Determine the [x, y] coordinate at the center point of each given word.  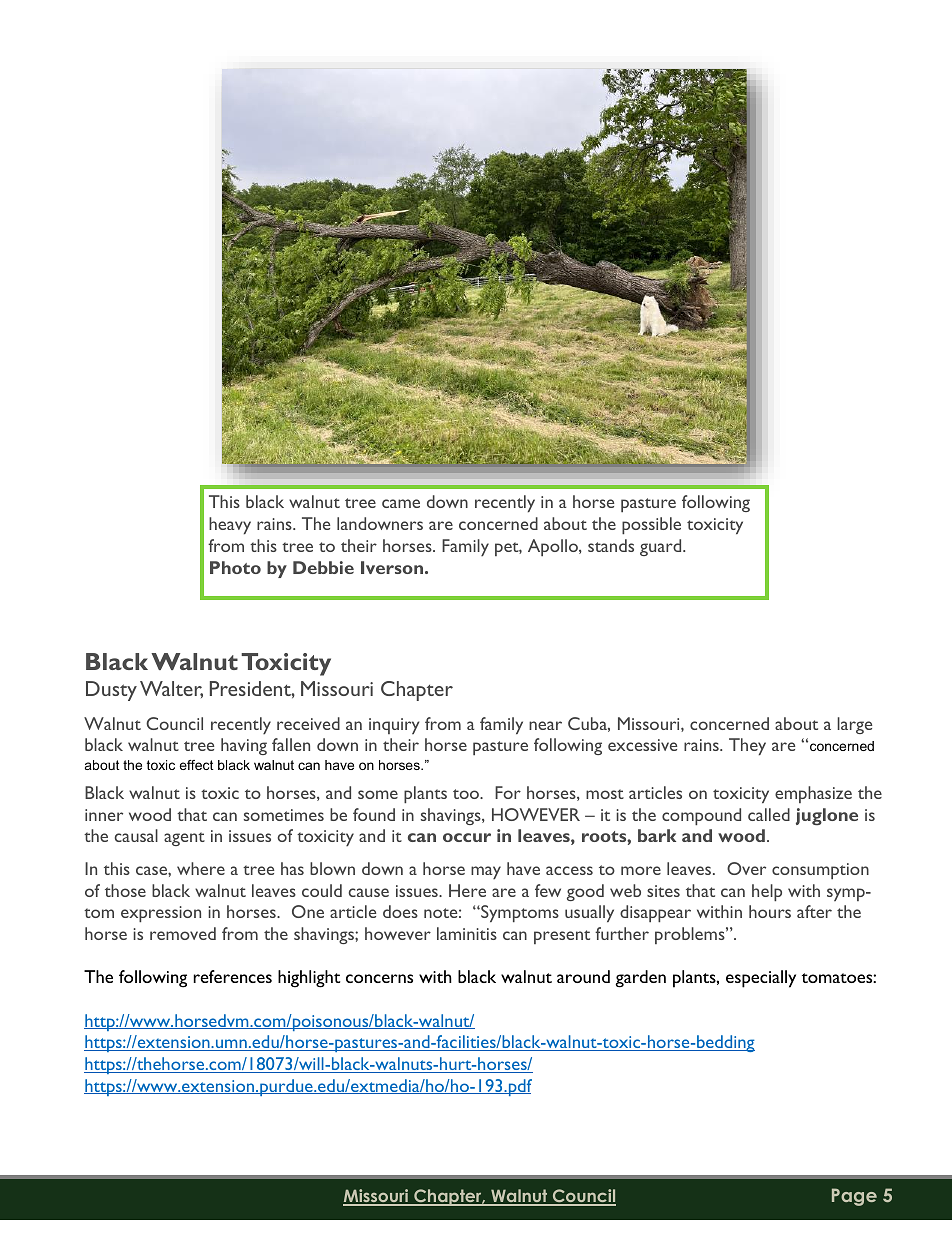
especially [761, 979]
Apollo [554, 547]
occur [467, 837]
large [854, 725]
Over [746, 868]
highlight [309, 979]
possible [651, 525]
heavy [230, 525]
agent [184, 839]
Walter [171, 689]
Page [854, 1197]
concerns [379, 978]
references [232, 976]
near [545, 725]
